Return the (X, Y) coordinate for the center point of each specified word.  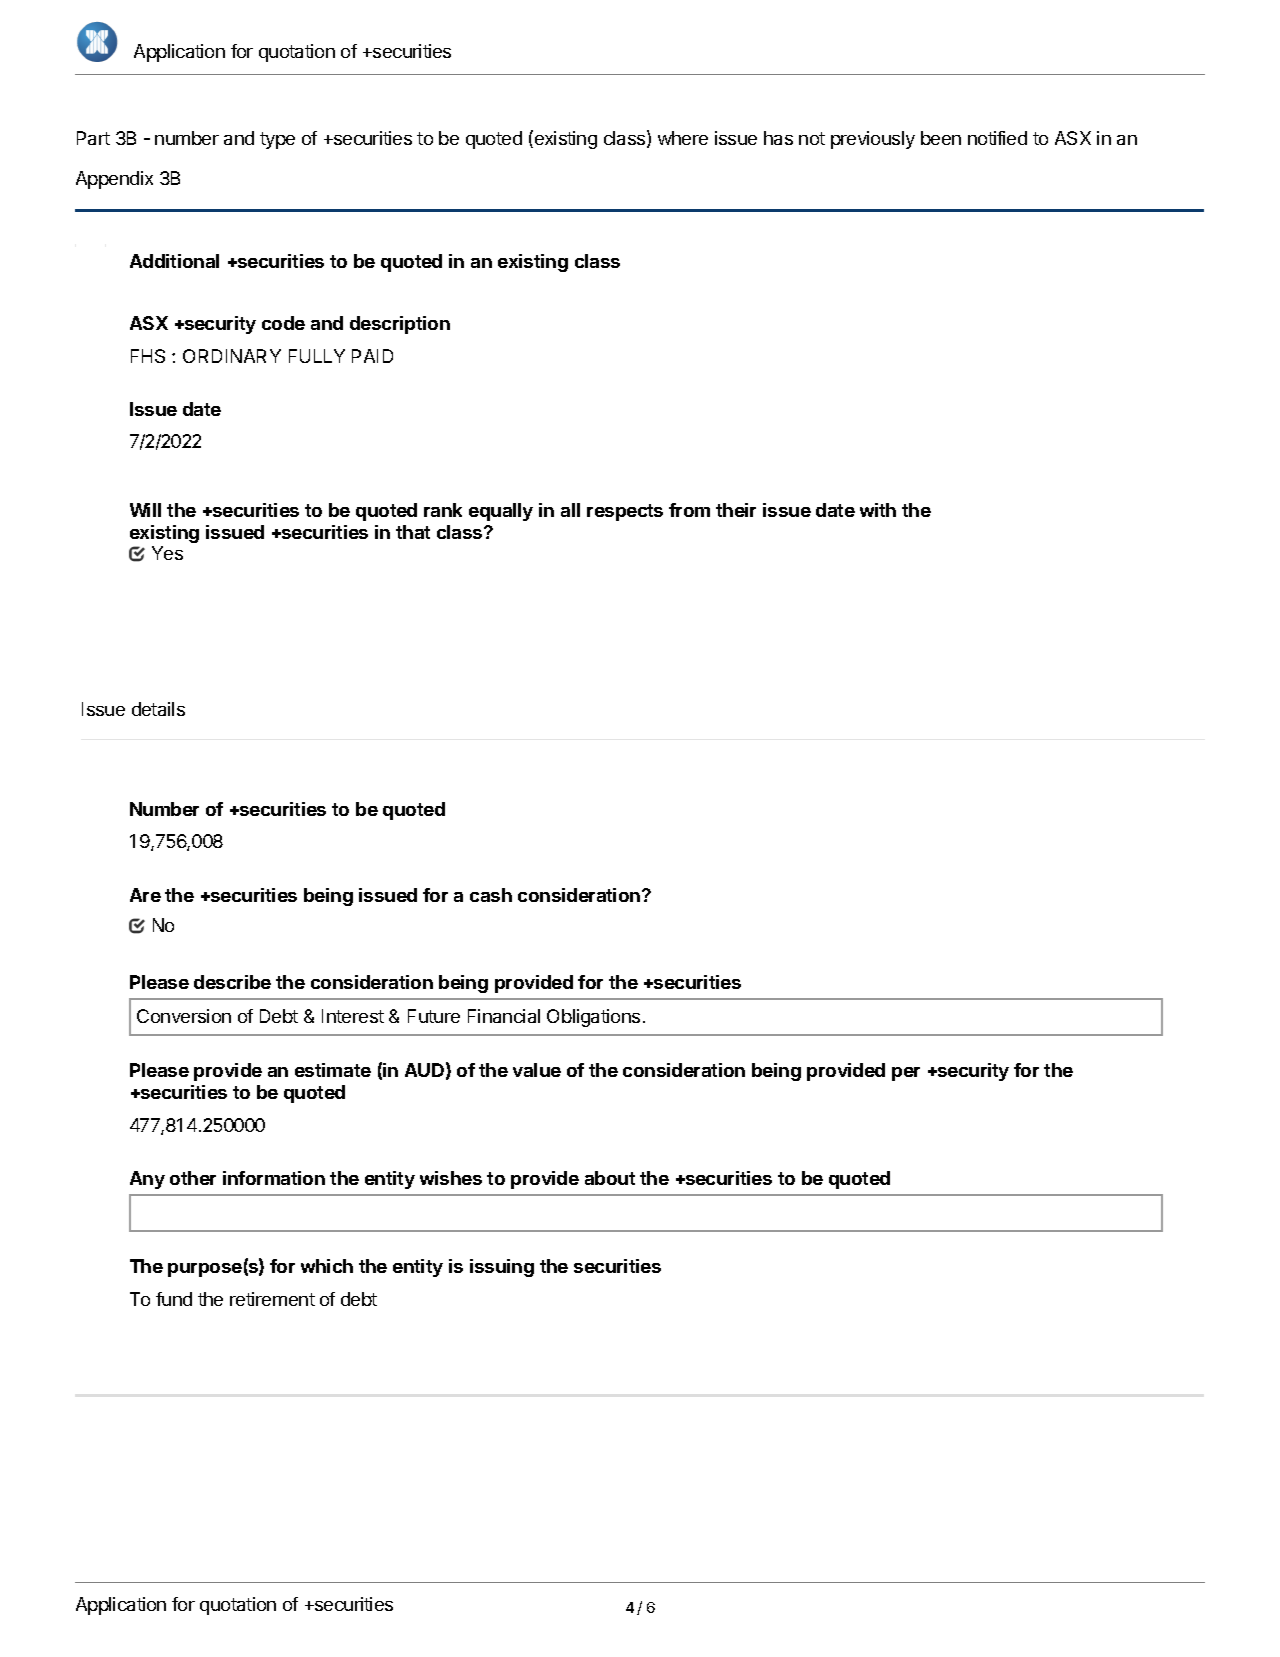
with (878, 510)
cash (491, 895)
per (906, 1074)
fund (174, 1299)
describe (232, 982)
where (683, 138)
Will (145, 510)
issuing (502, 1268)
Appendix (114, 180)
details (158, 709)
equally (501, 512)
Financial (504, 1016)
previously (873, 140)
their (736, 510)
